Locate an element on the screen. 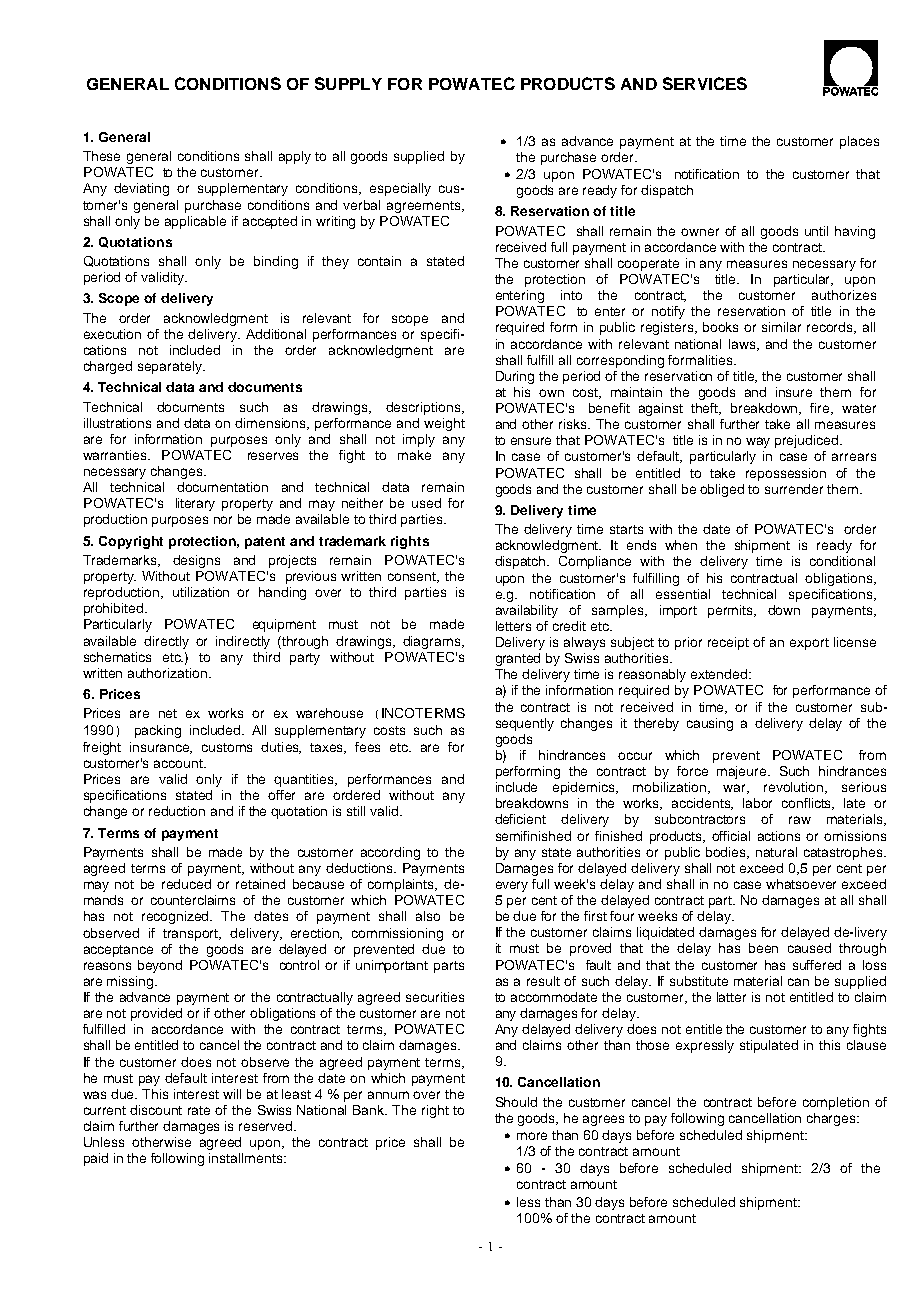 Image resolution: width=924 pixels, height=1308 pixels. export is located at coordinates (809, 644).
